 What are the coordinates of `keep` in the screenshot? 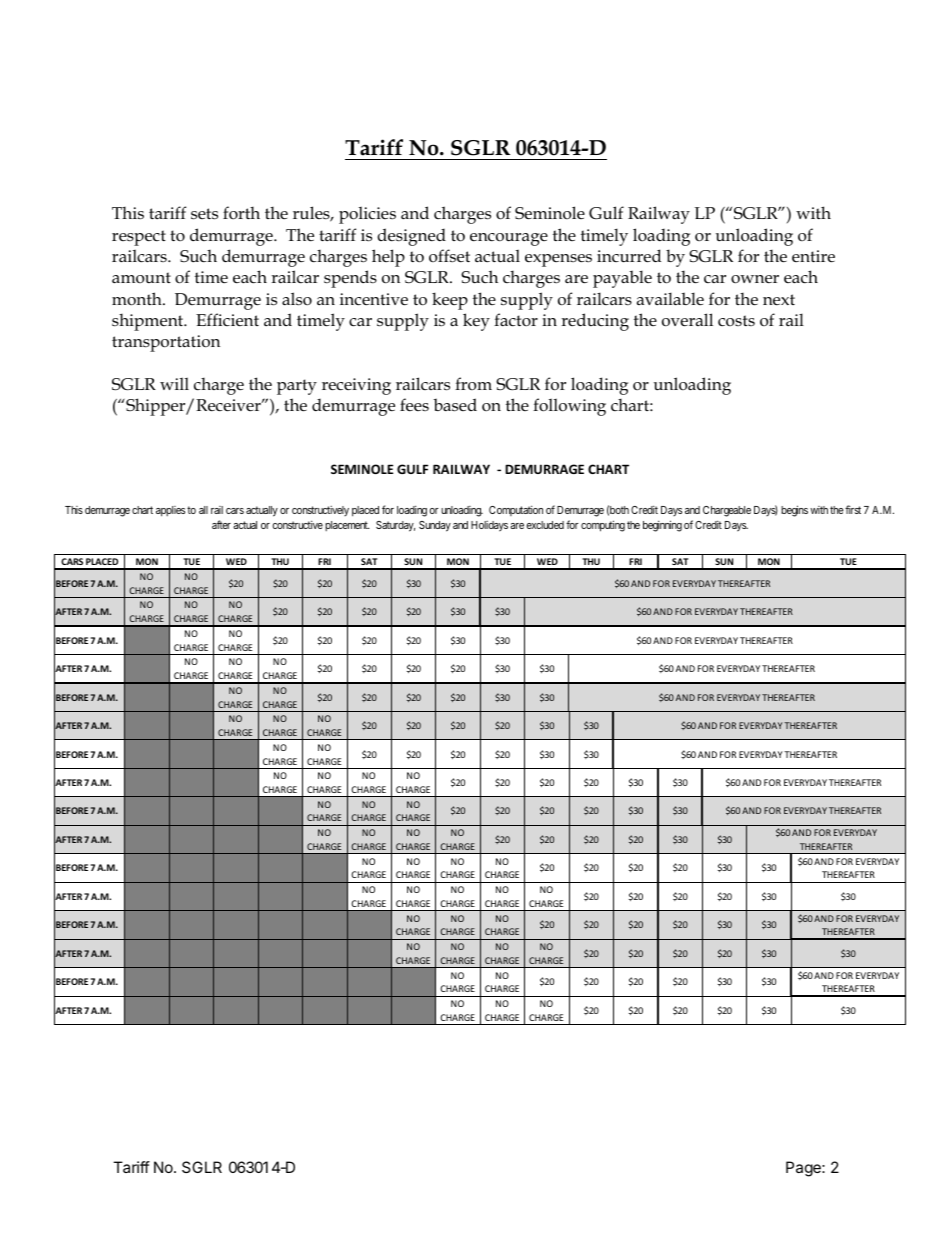 It's located at (450, 301).
